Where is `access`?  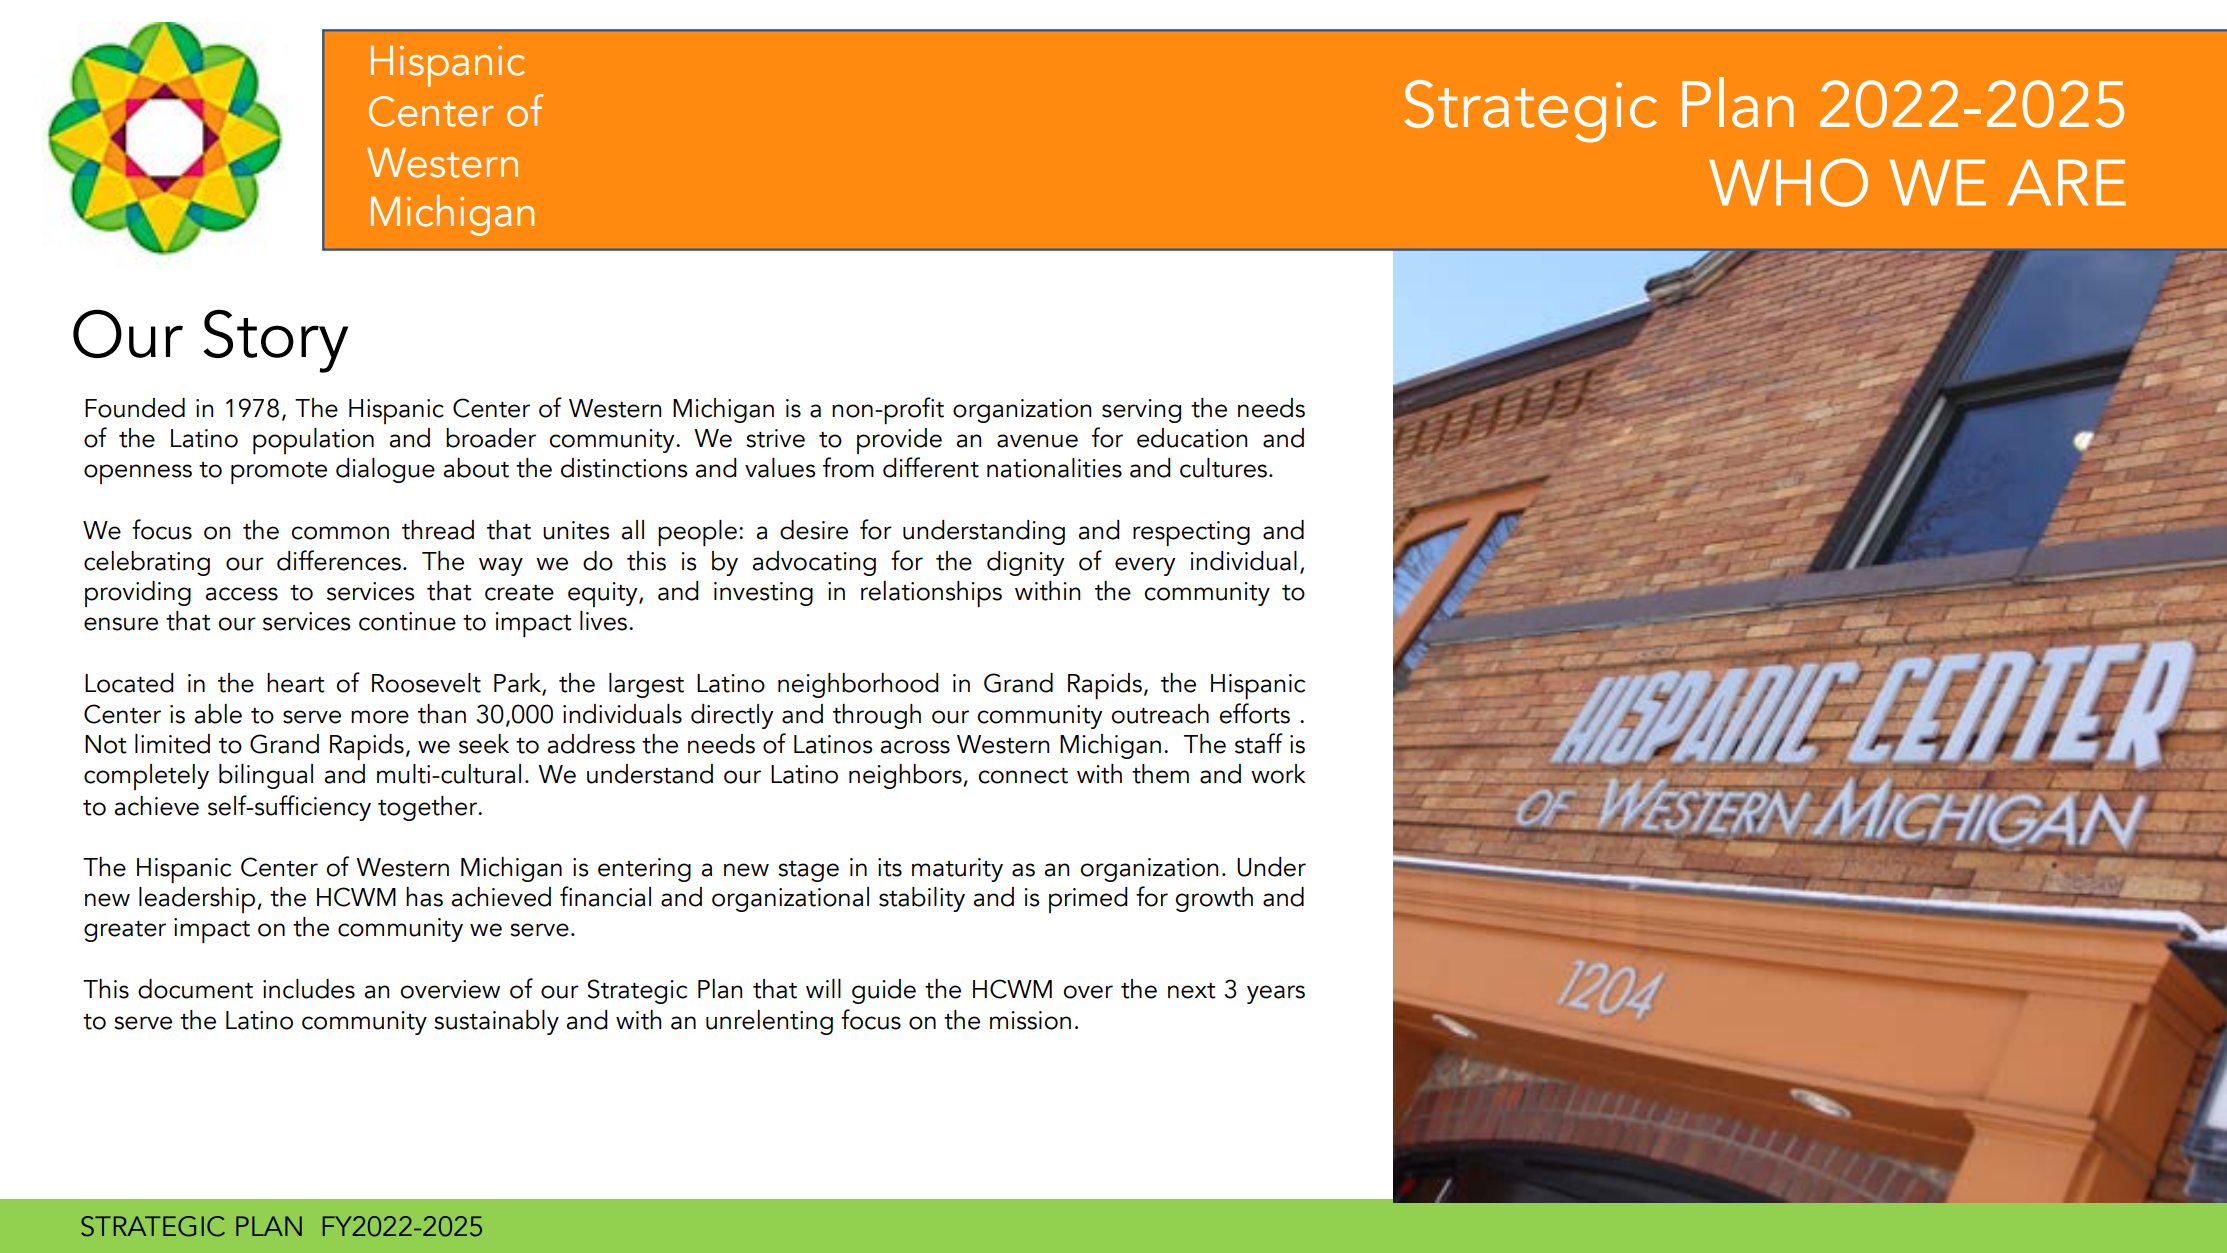
access is located at coordinates (242, 594).
